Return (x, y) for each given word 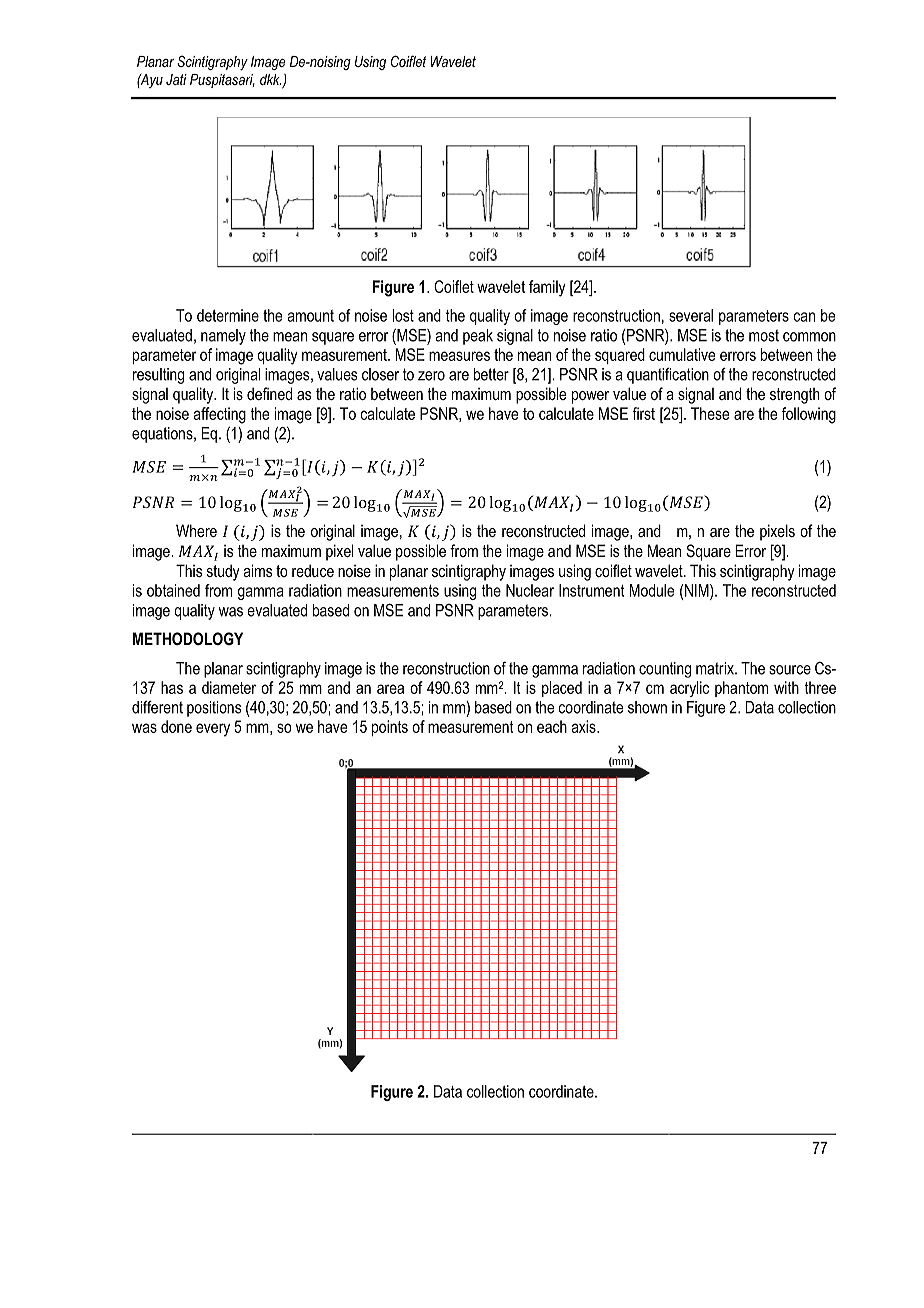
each (552, 726)
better (491, 374)
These (710, 413)
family (547, 288)
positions (214, 709)
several (691, 315)
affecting (219, 415)
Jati (176, 79)
